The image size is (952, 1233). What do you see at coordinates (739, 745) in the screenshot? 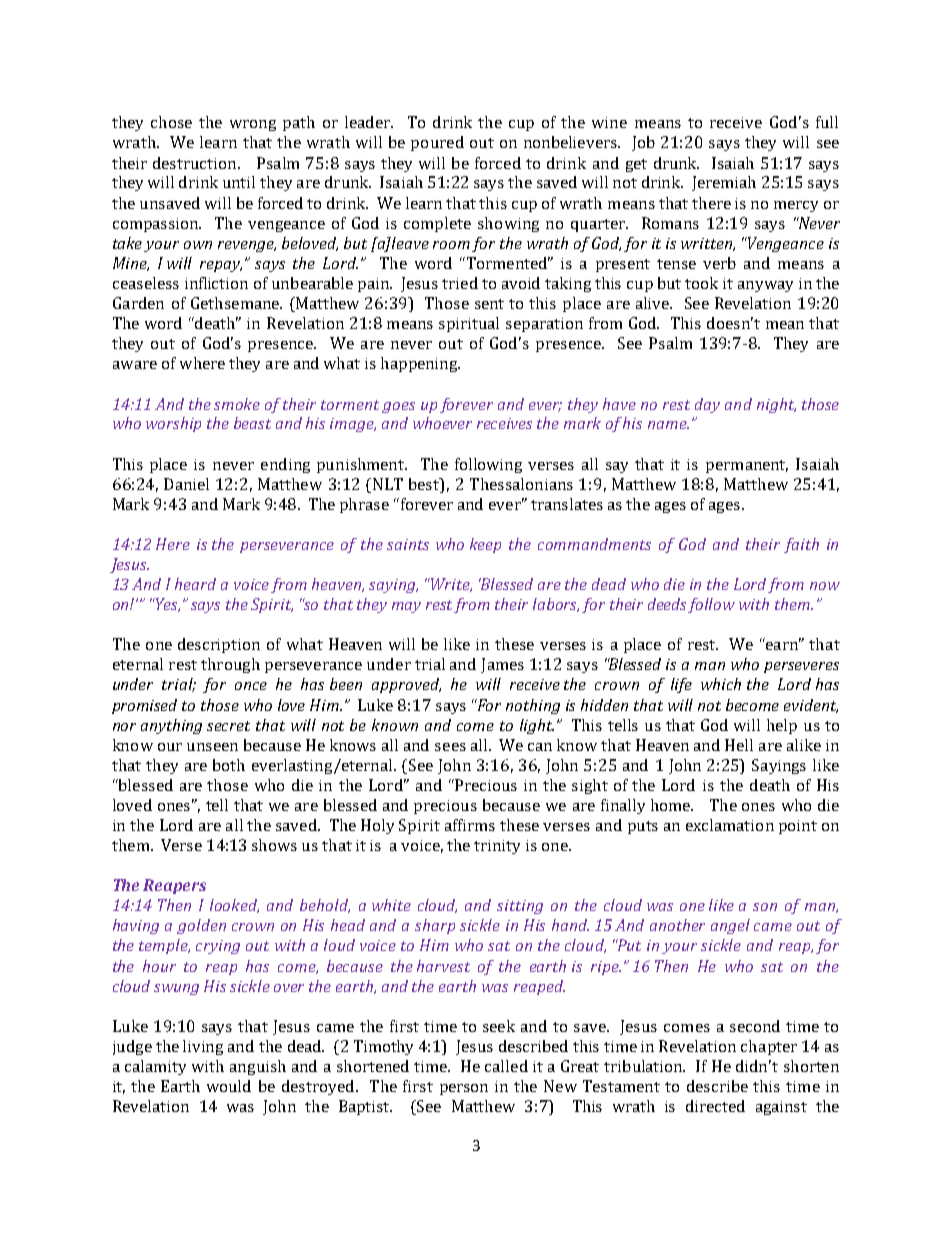
I see `Hell` at bounding box center [739, 745].
